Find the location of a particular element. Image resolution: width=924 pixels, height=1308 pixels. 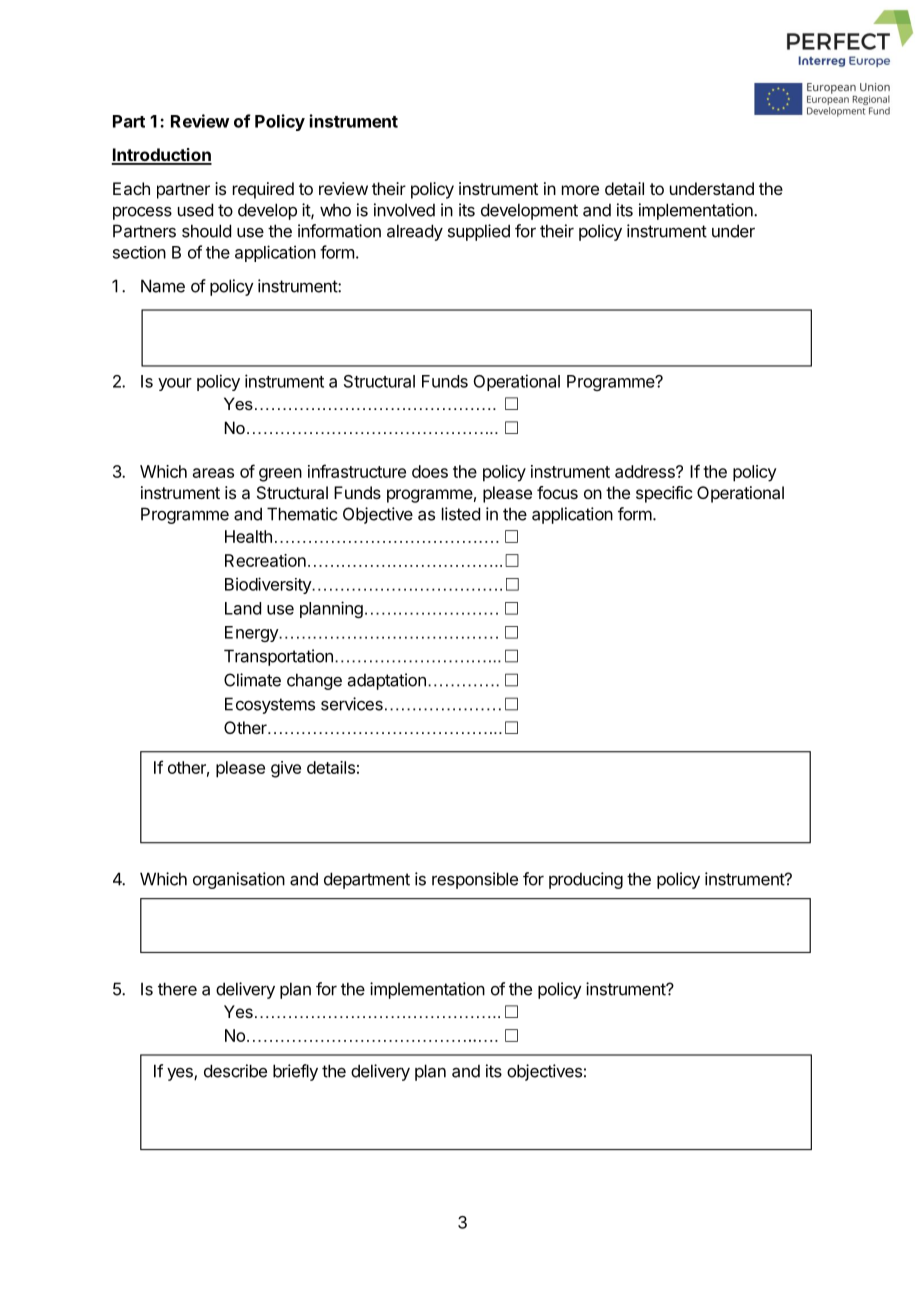

used is located at coordinates (195, 210).
